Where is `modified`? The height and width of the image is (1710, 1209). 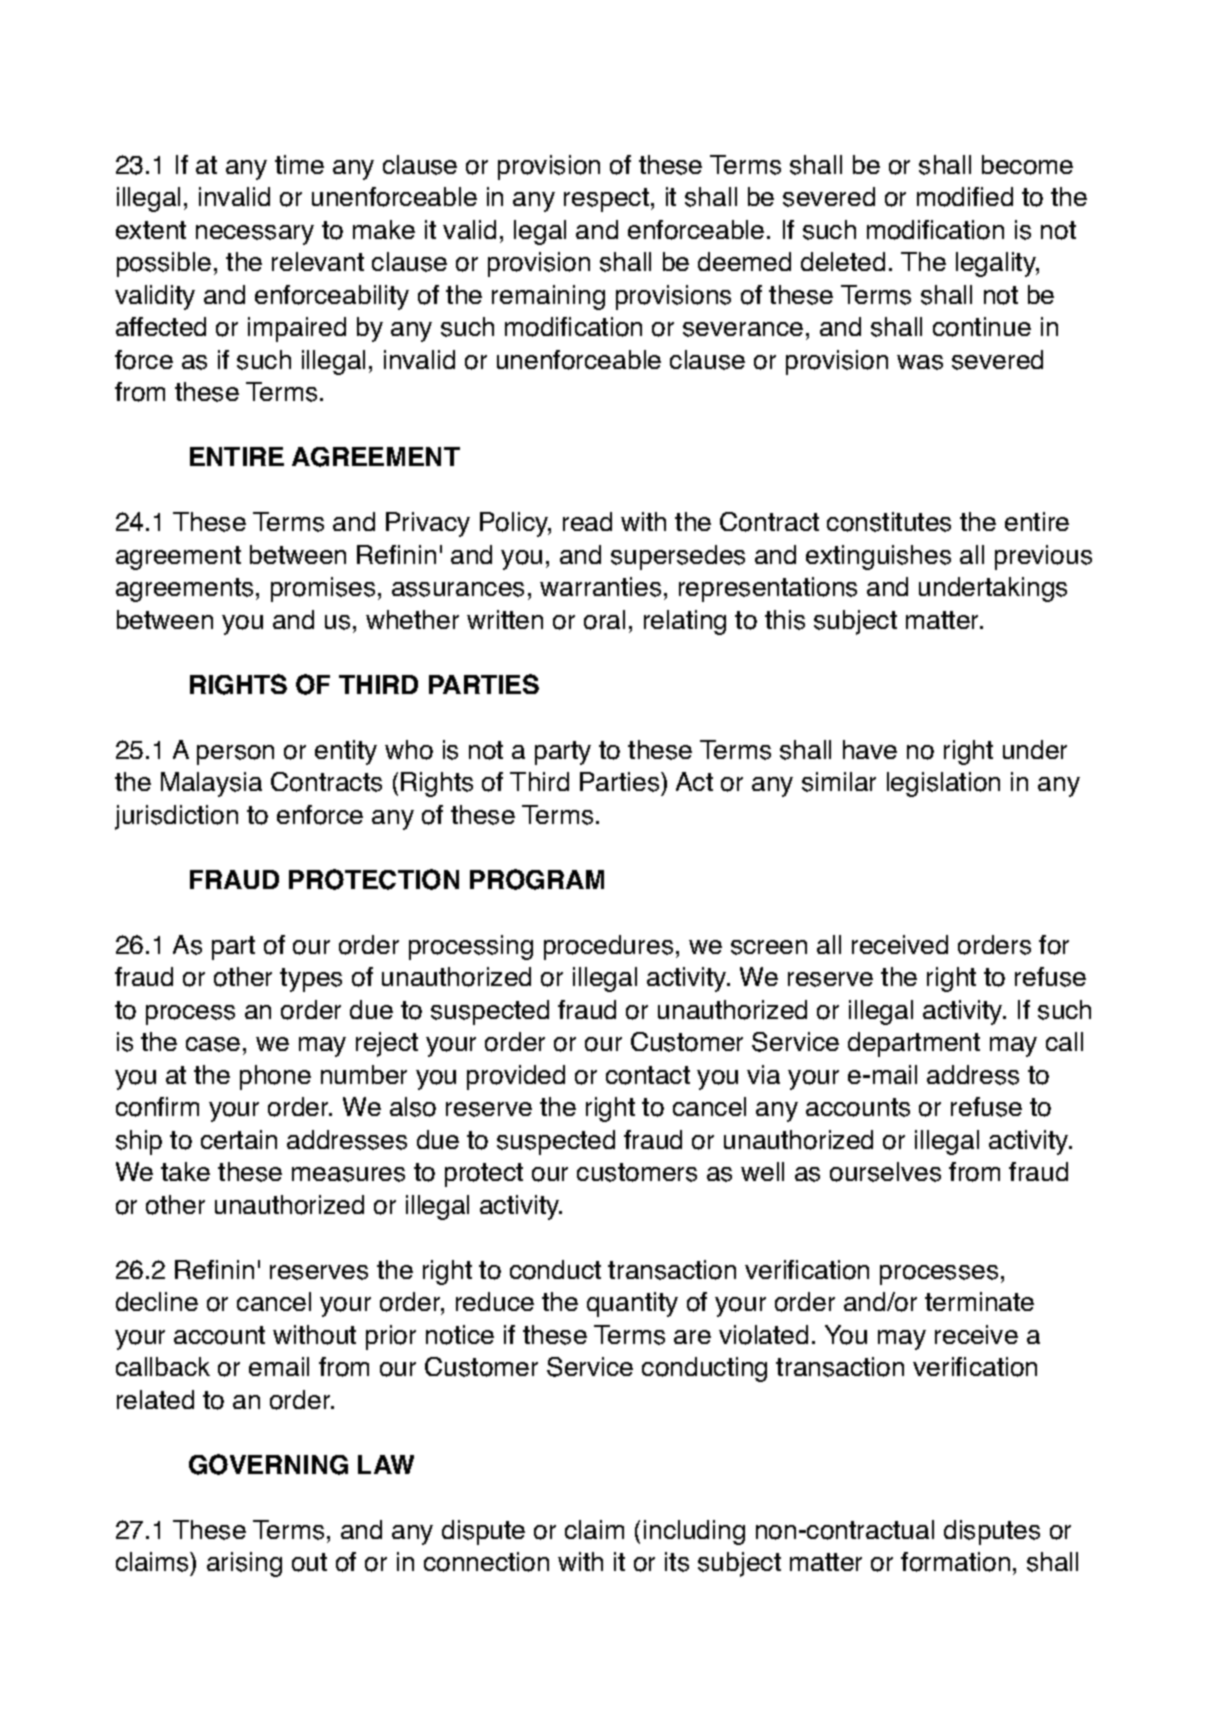
modified is located at coordinates (965, 197).
